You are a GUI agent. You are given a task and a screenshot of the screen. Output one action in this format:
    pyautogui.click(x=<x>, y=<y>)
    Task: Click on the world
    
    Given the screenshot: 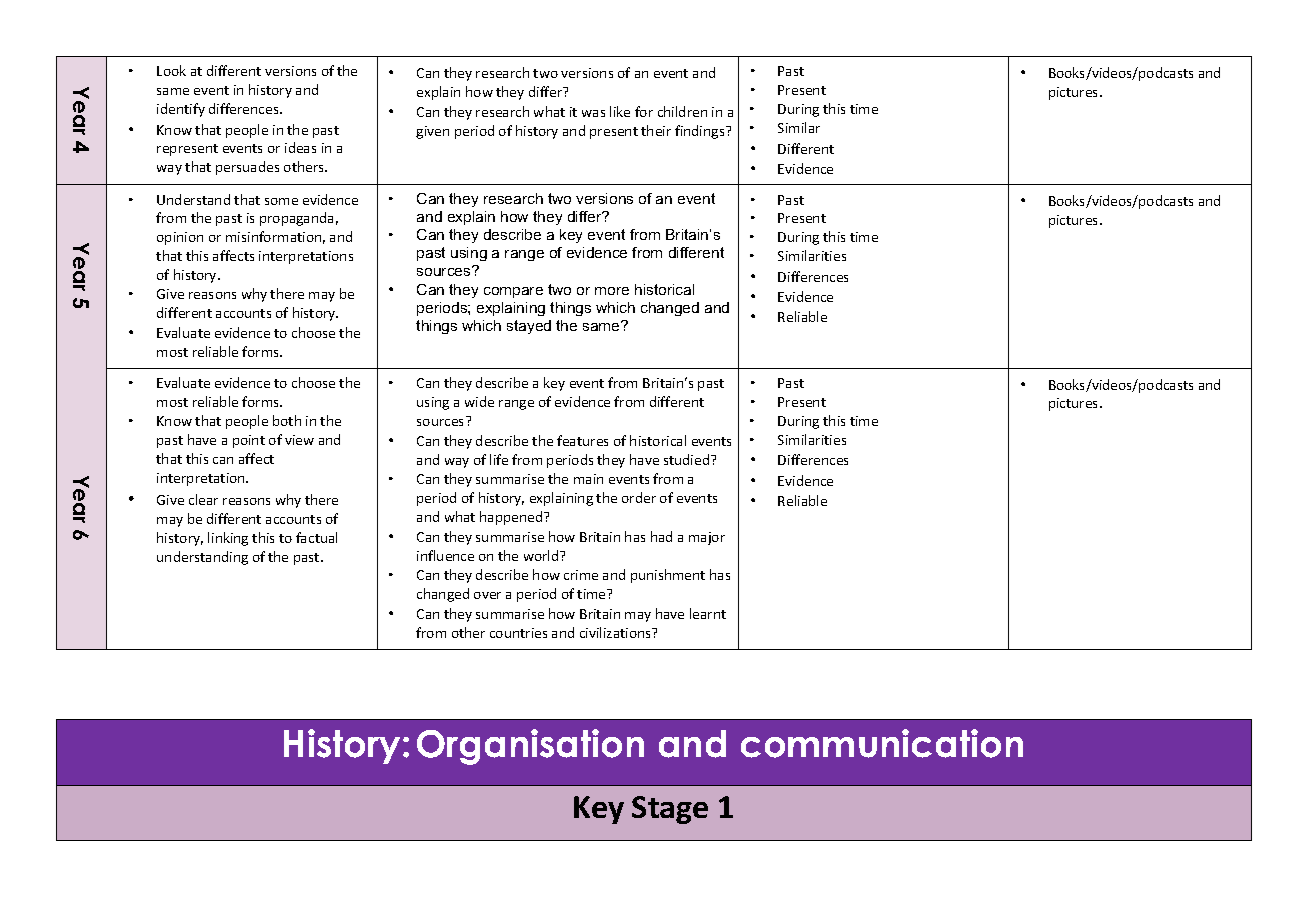 What is the action you would take?
    pyautogui.click(x=542, y=555)
